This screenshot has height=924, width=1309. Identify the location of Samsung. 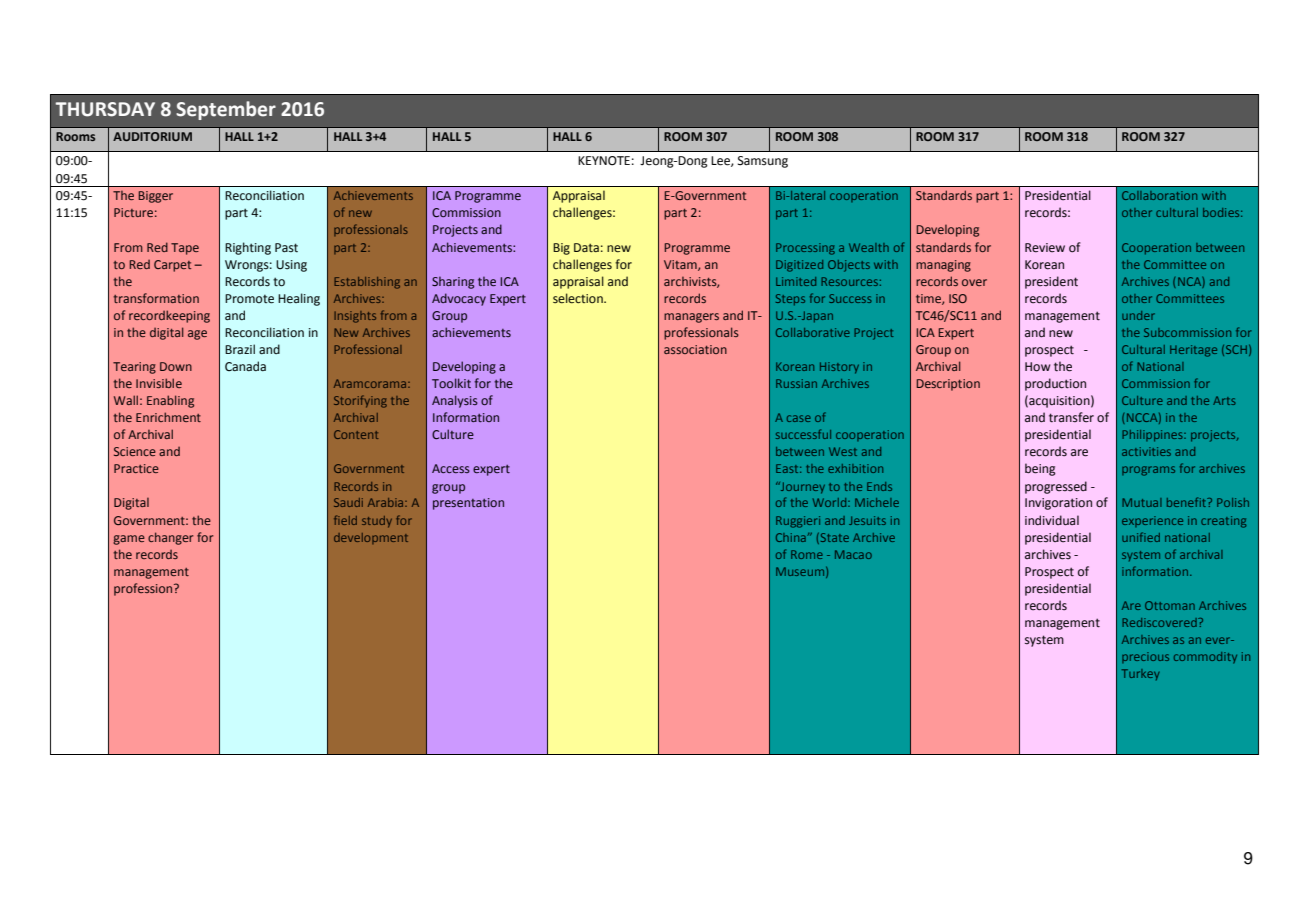
(763, 162).
